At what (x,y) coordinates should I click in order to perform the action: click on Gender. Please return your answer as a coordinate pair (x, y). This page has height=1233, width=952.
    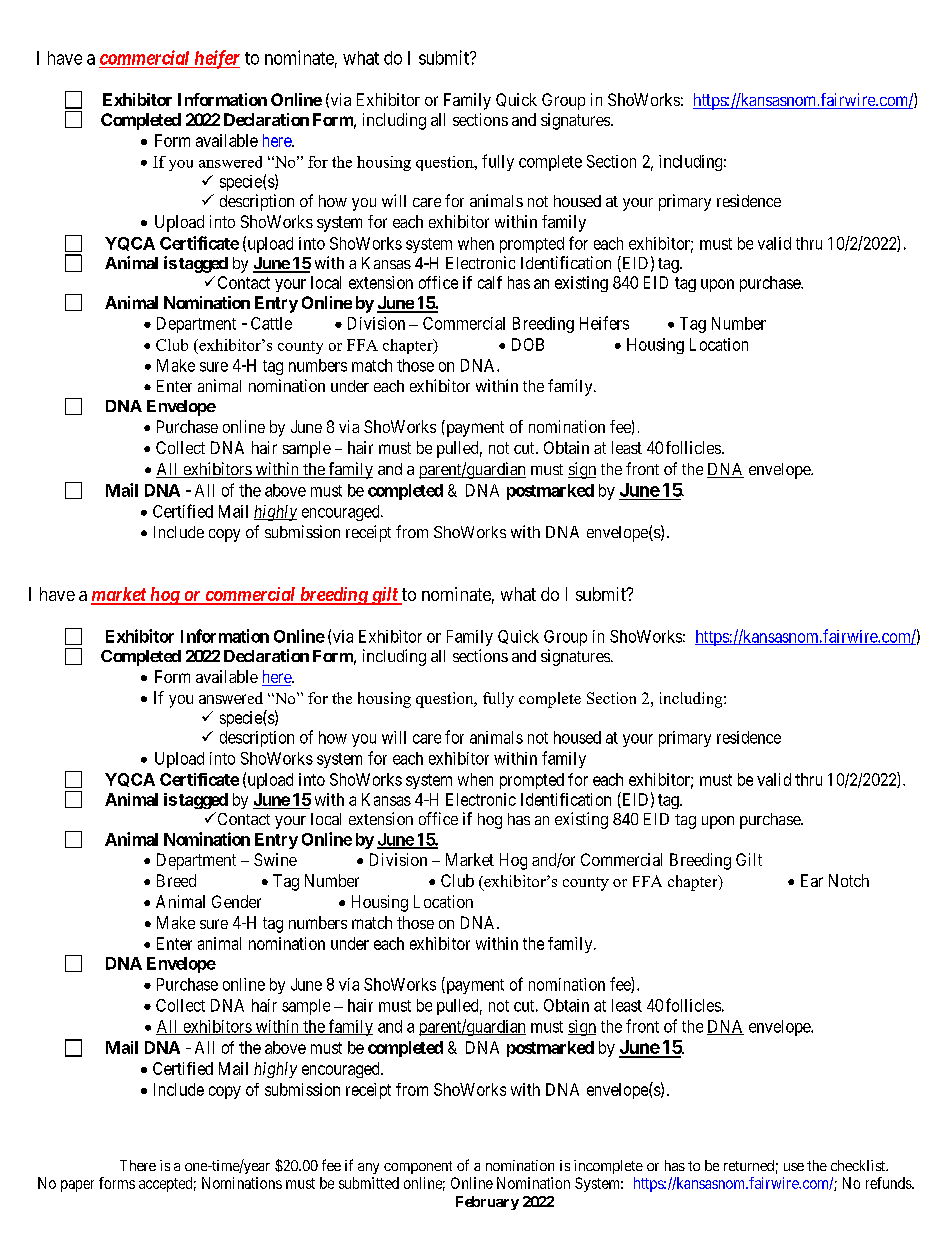
    Looking at the image, I should click on (236, 901).
